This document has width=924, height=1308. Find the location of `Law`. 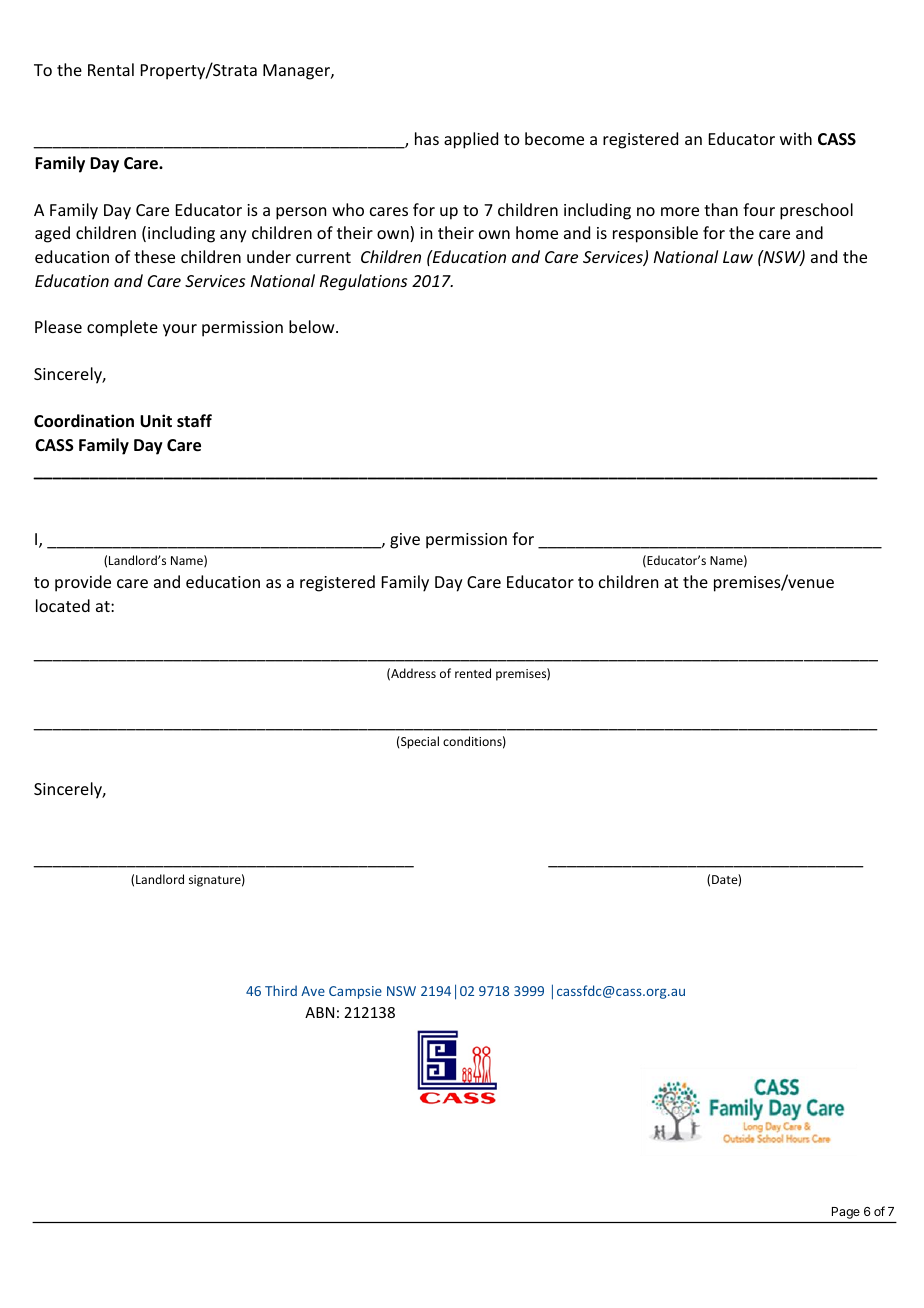

Law is located at coordinates (738, 257).
